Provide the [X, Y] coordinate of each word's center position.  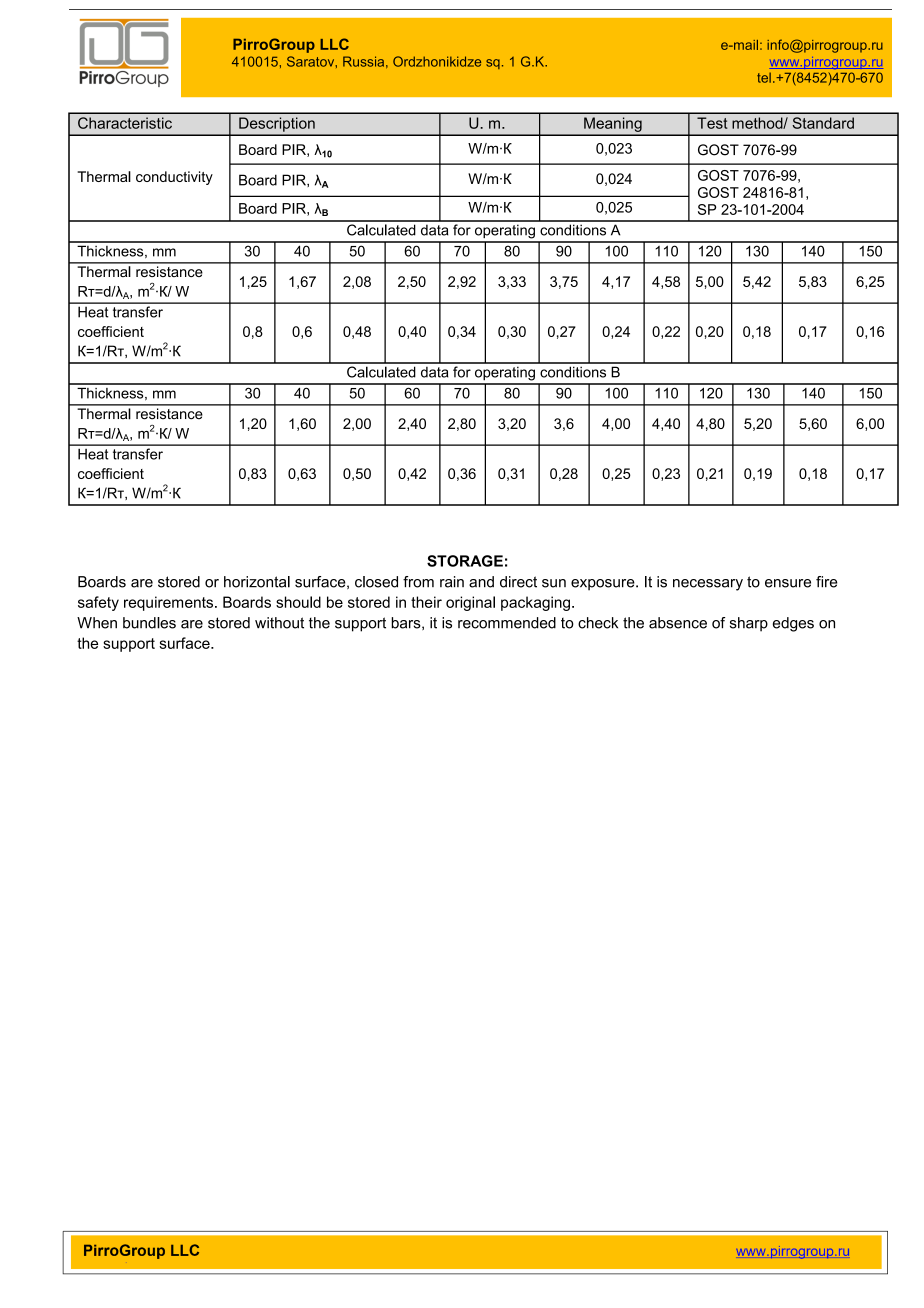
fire [826, 582]
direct [518, 582]
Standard [823, 123]
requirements [170, 603]
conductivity [174, 178]
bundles [149, 623]
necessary [708, 585]
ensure [788, 583]
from [418, 582]
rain [452, 582]
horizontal [257, 582]
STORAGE [465, 561]
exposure [604, 585]
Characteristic [125, 123]
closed [376, 582]
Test [712, 123]
